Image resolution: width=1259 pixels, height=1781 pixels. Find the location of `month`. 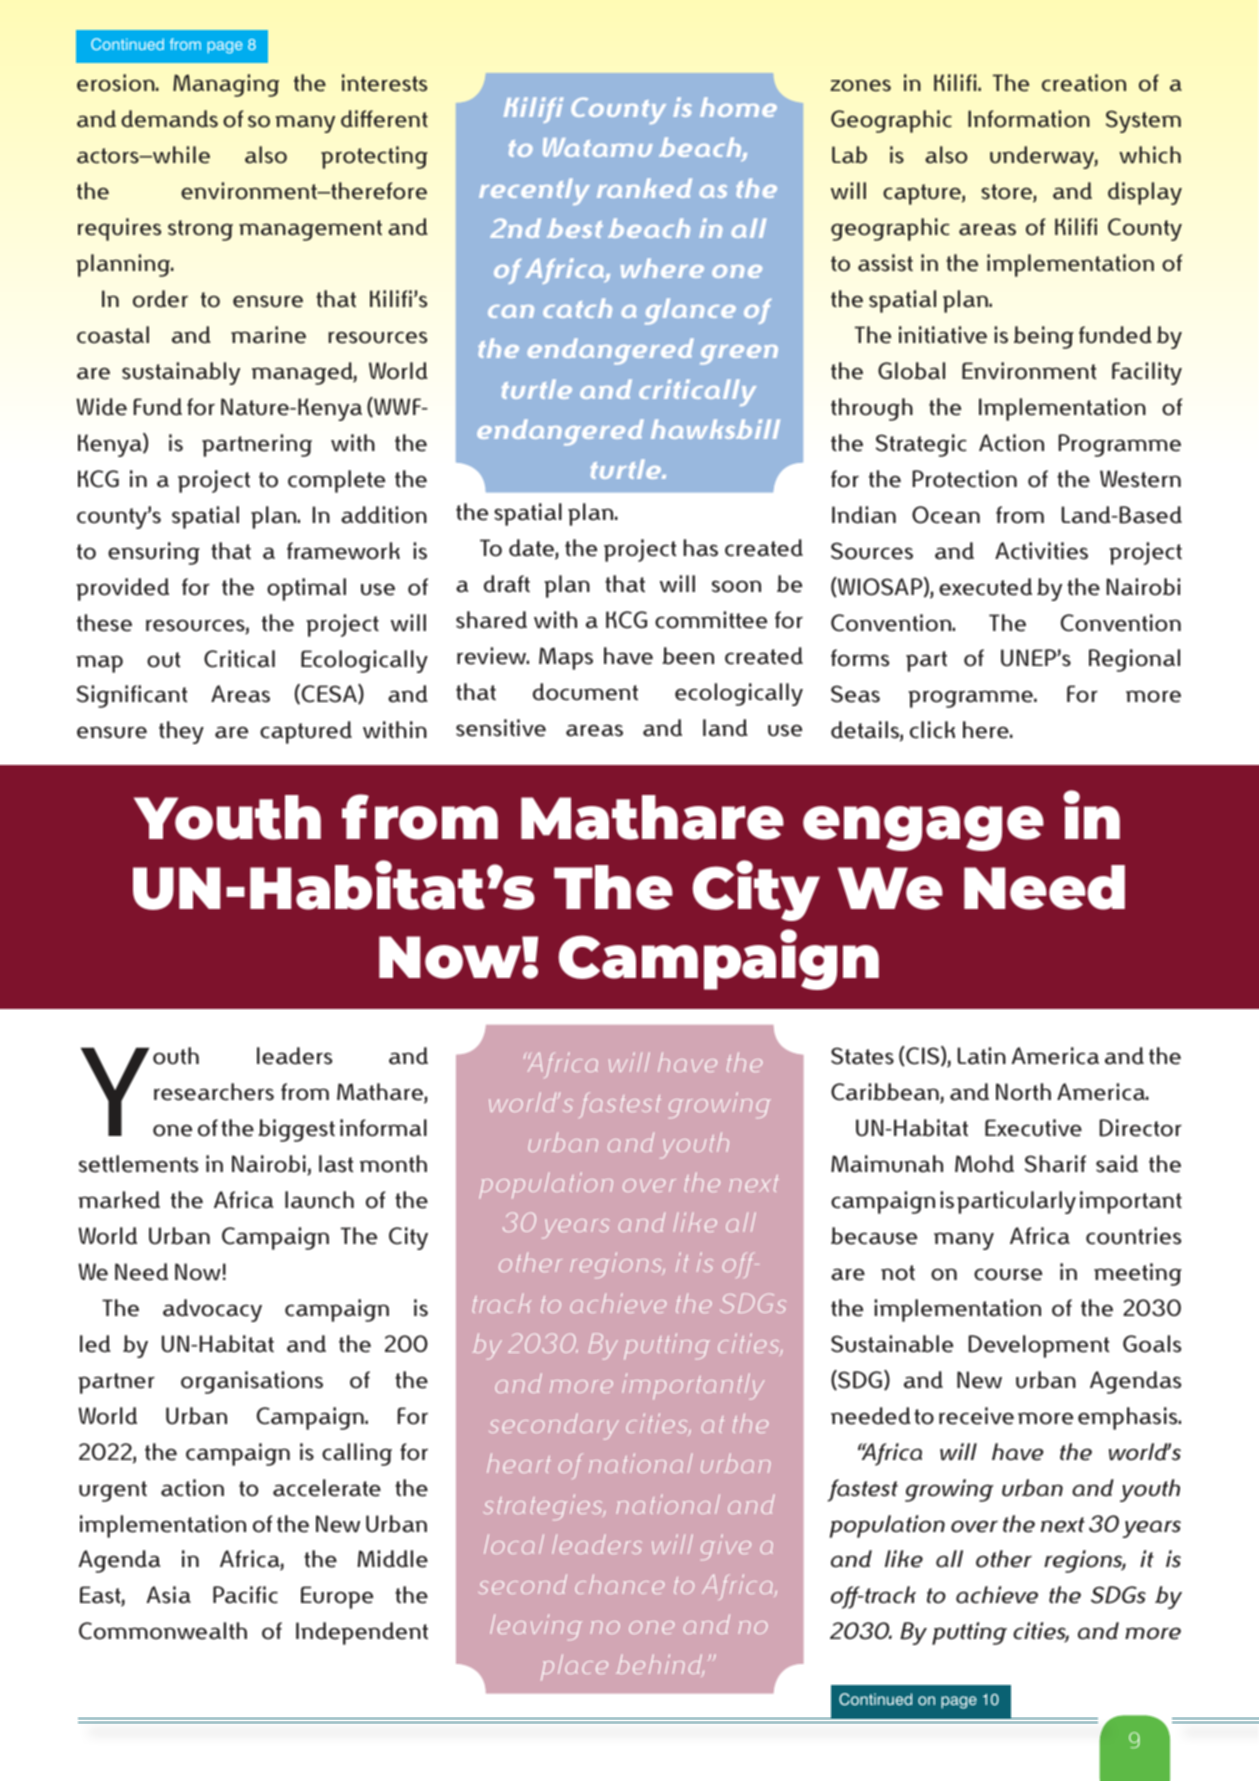

month is located at coordinates (393, 1164).
